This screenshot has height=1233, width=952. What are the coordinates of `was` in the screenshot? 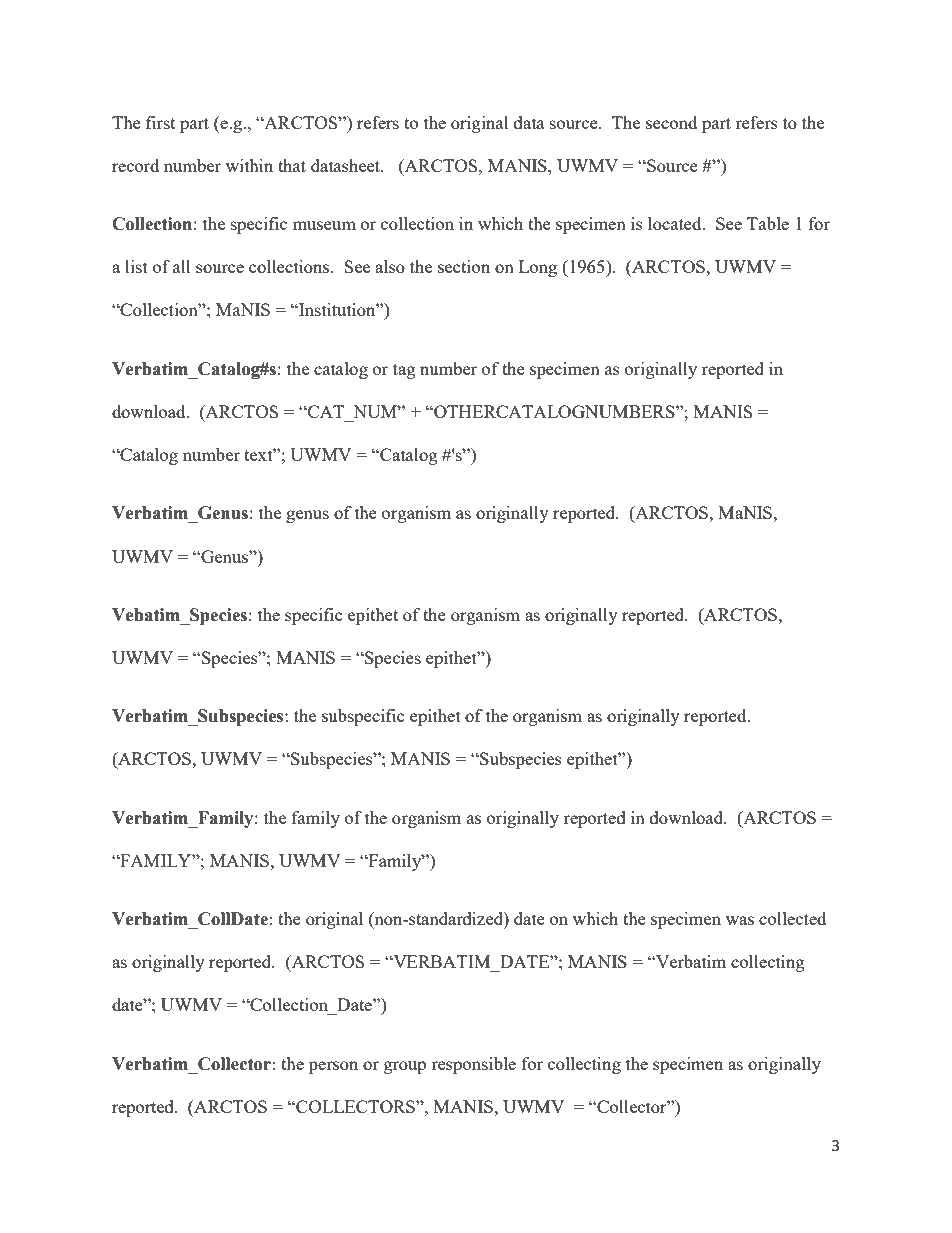 It's located at (740, 920).
